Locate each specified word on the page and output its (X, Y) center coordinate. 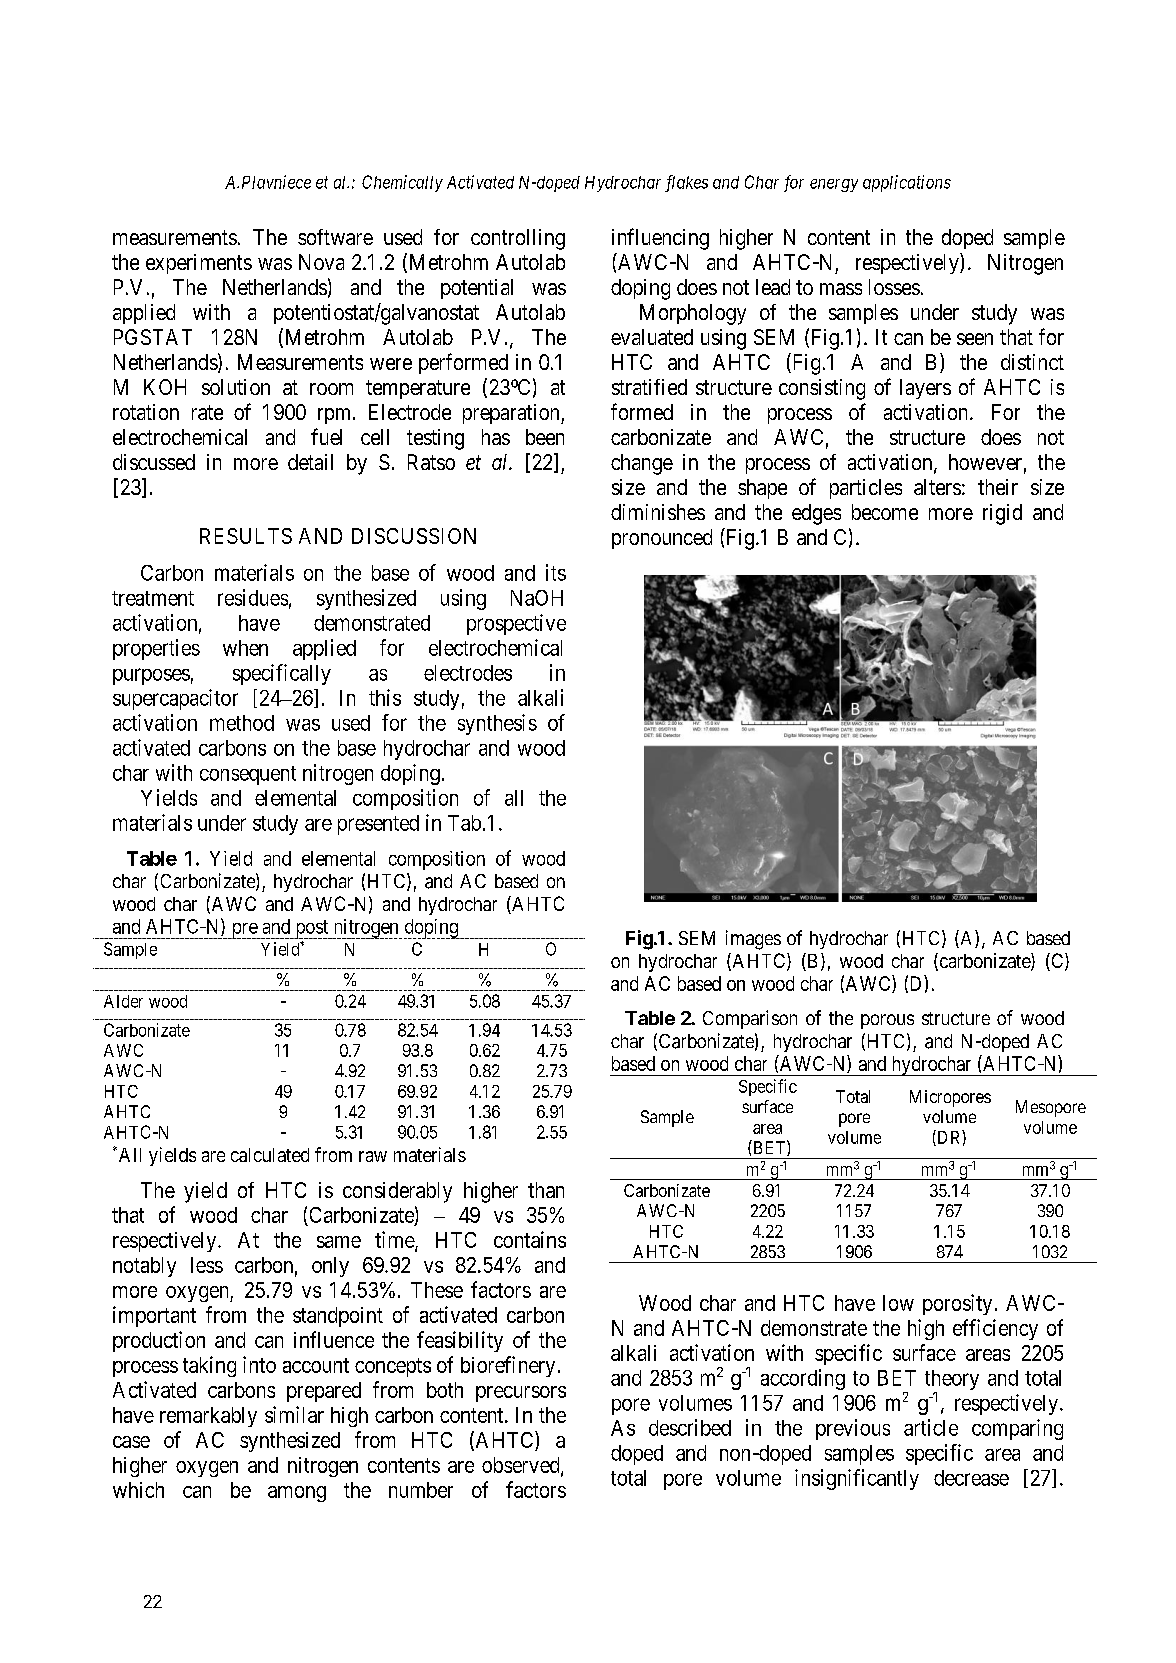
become (885, 512)
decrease (971, 1478)
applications (907, 183)
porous (887, 1021)
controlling (518, 239)
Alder (123, 1001)
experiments (199, 264)
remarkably (208, 1417)
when (245, 648)
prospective (516, 624)
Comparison (750, 1019)
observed (522, 1466)
